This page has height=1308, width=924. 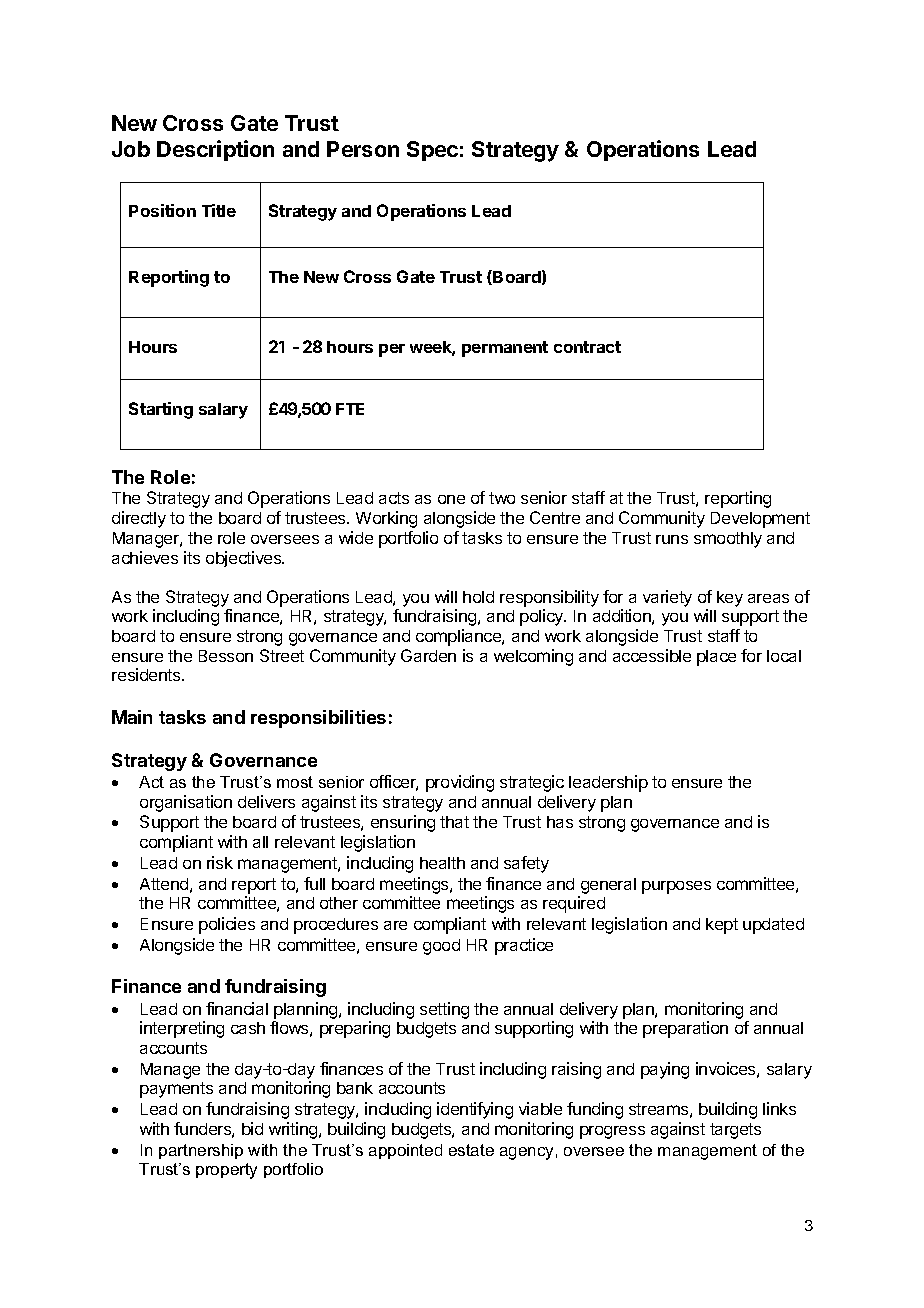 I want to click on organisation, so click(x=186, y=803).
